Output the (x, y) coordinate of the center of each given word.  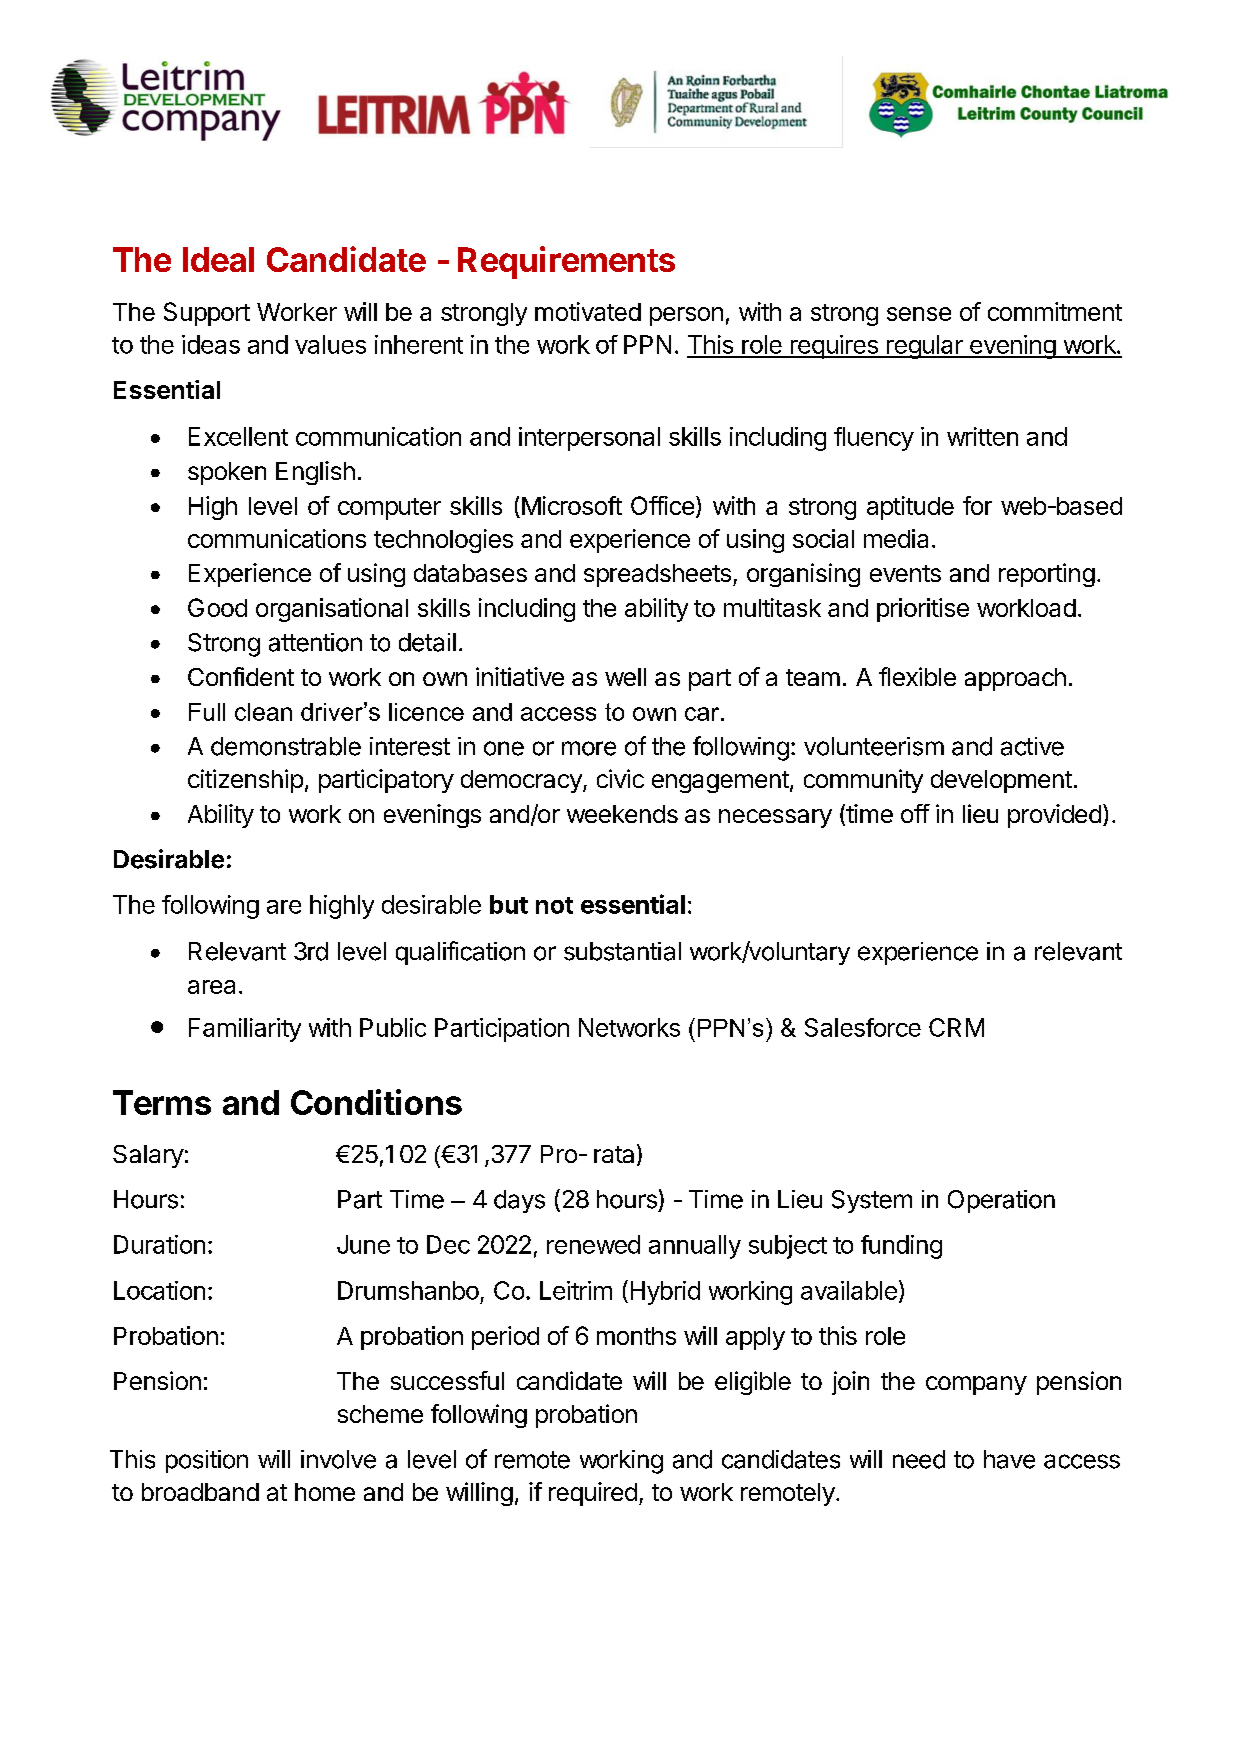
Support (207, 314)
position (207, 1461)
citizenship (245, 781)
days (519, 1201)
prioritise (923, 610)
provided (1054, 816)
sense (919, 314)
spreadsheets (657, 575)
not (554, 905)
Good (217, 607)
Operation (1001, 1201)
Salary (148, 1156)
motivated (588, 311)
